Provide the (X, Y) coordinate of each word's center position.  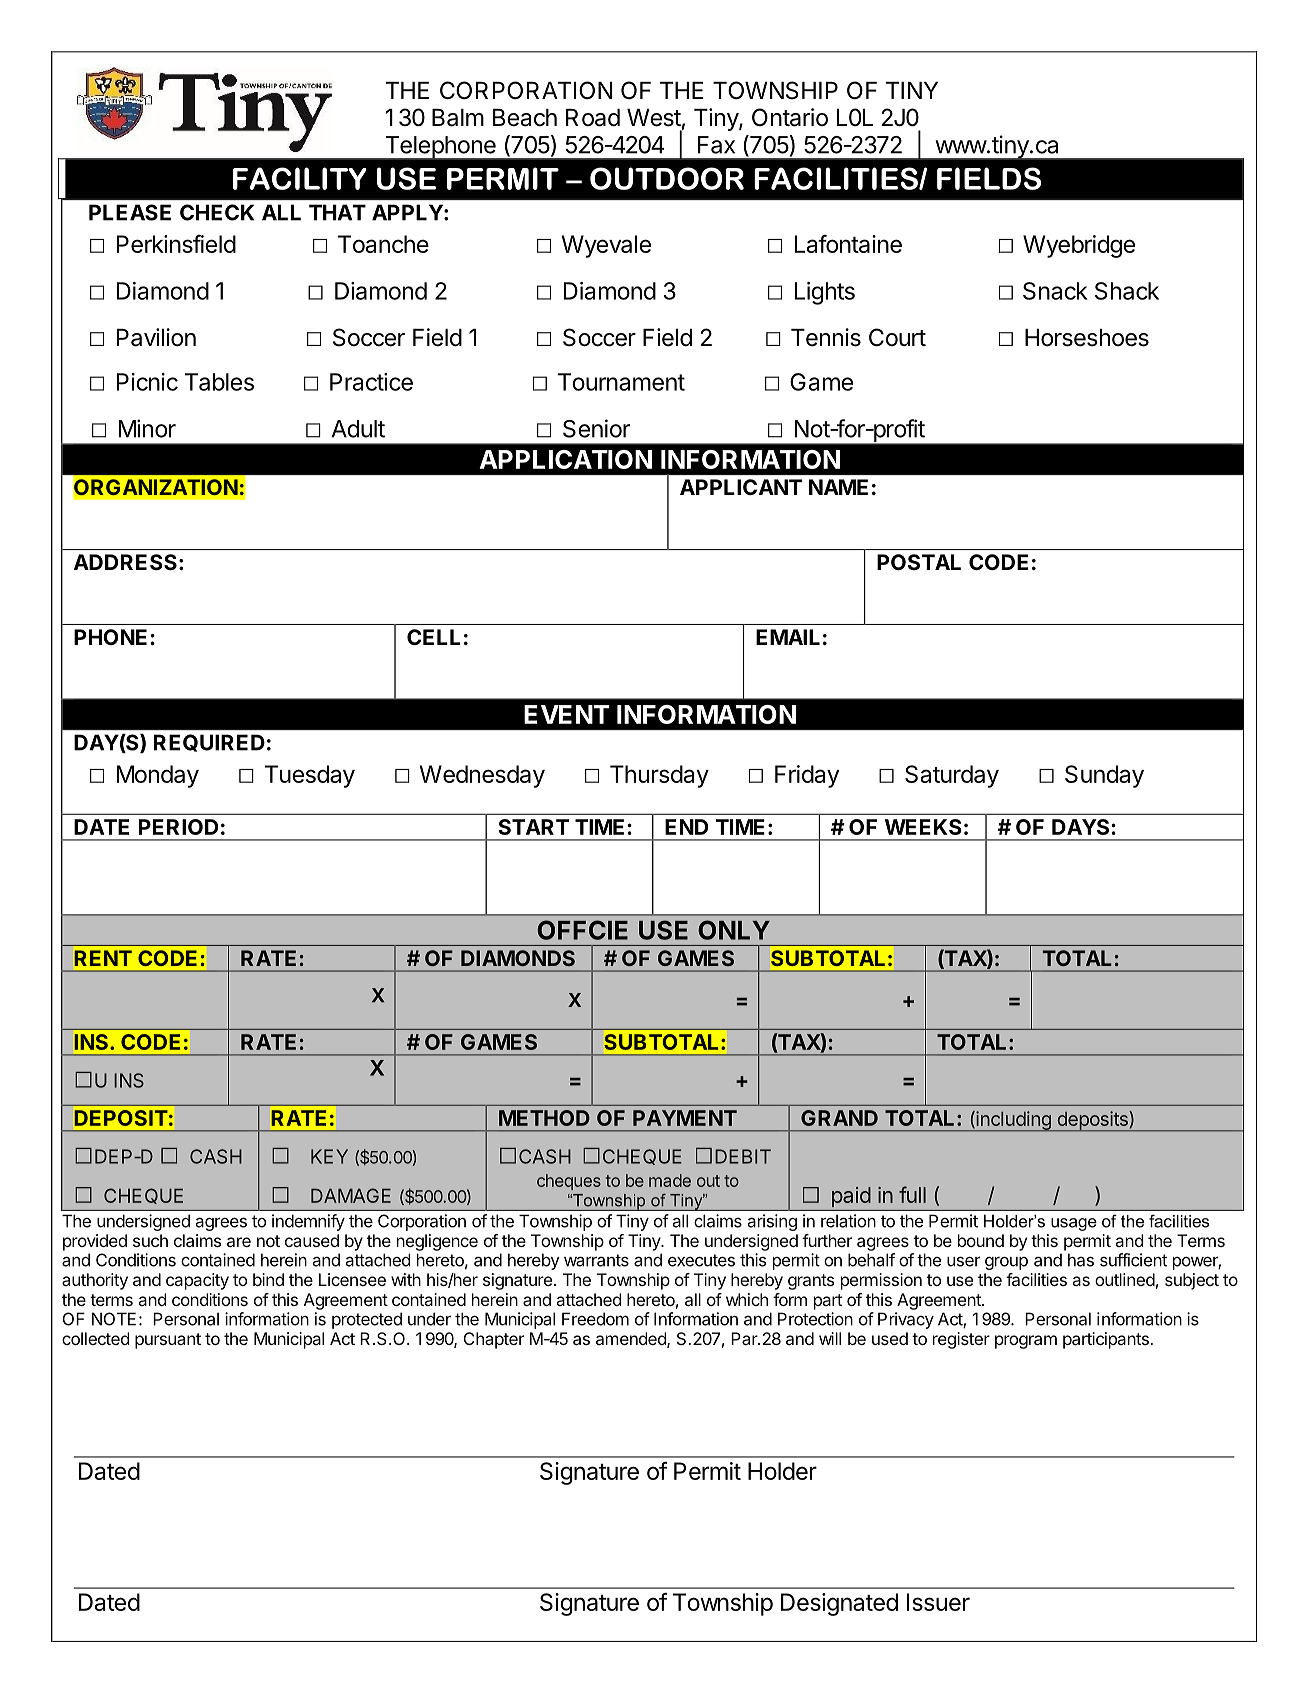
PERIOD (178, 827)
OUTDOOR (667, 178)
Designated (839, 1604)
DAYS (1082, 827)
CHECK (217, 212)
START (533, 827)
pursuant (168, 1341)
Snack (1055, 291)
